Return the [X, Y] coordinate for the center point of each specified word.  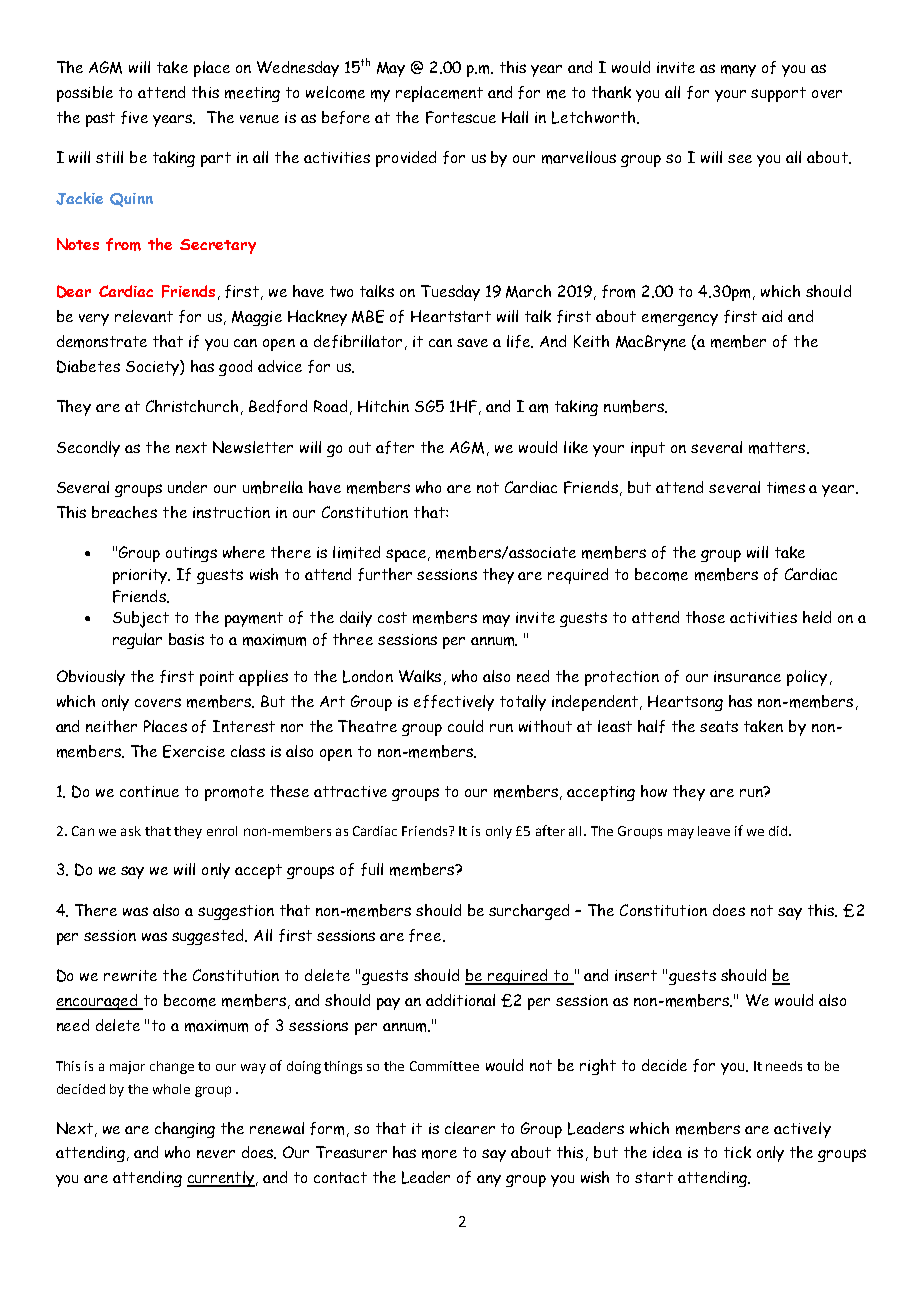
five [134, 117]
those [705, 617]
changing [185, 1130]
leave [714, 831]
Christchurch [192, 406]
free [426, 935]
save [472, 342]
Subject [141, 619]
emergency [680, 320]
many [738, 71]
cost [392, 617]
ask [131, 831]
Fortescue [461, 117]
